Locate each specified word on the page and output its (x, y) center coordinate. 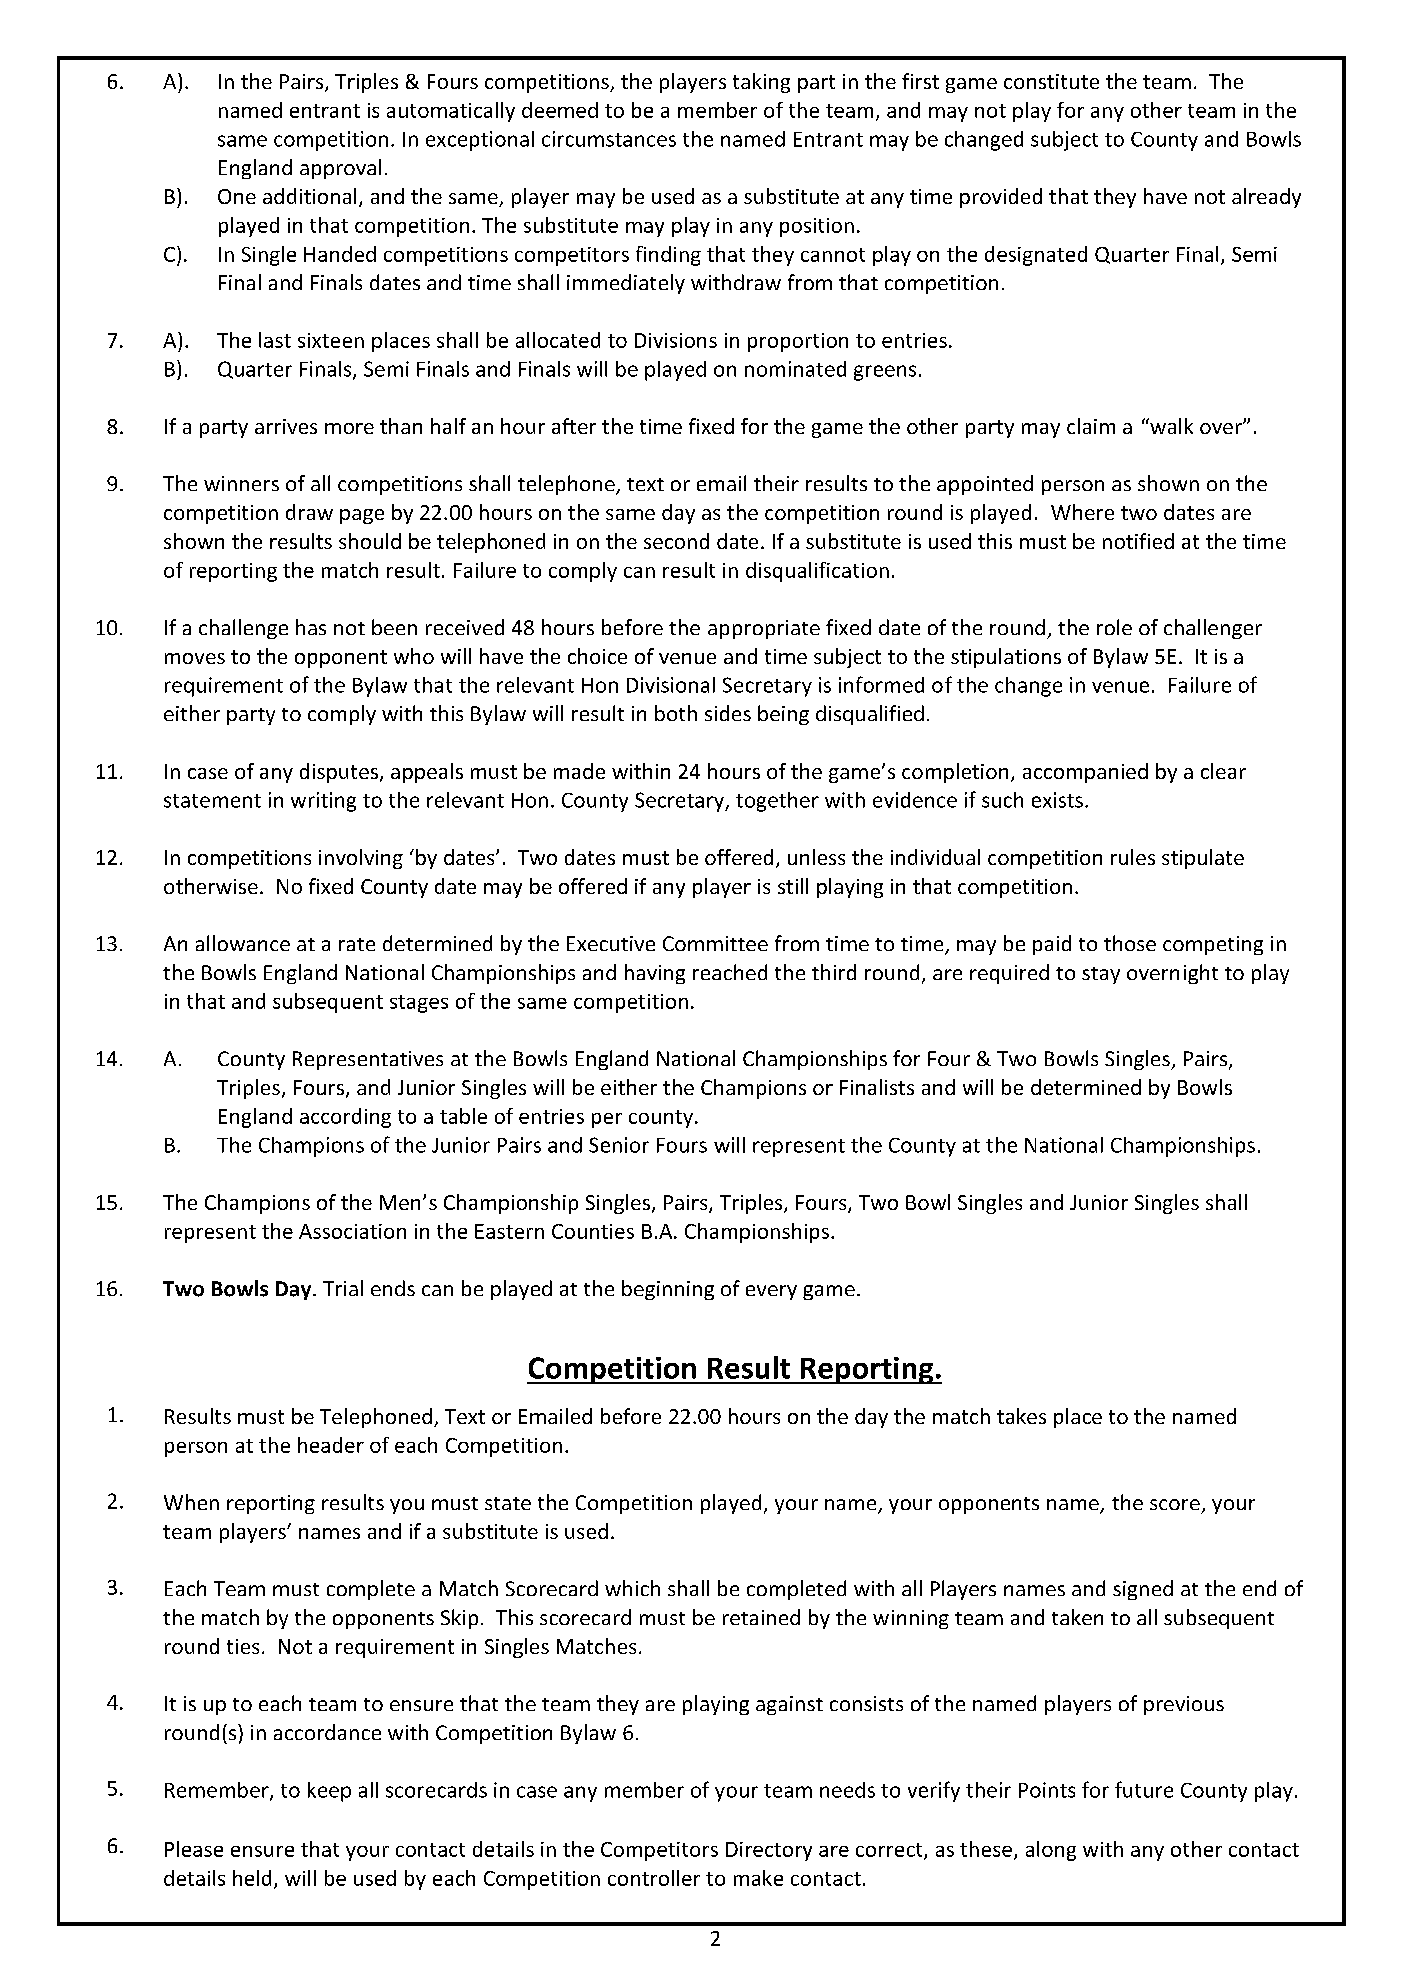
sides (728, 713)
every (771, 1292)
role (1114, 627)
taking (761, 83)
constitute (1051, 81)
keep (329, 1792)
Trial (343, 1288)
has (311, 627)
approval (340, 169)
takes (1021, 1416)
